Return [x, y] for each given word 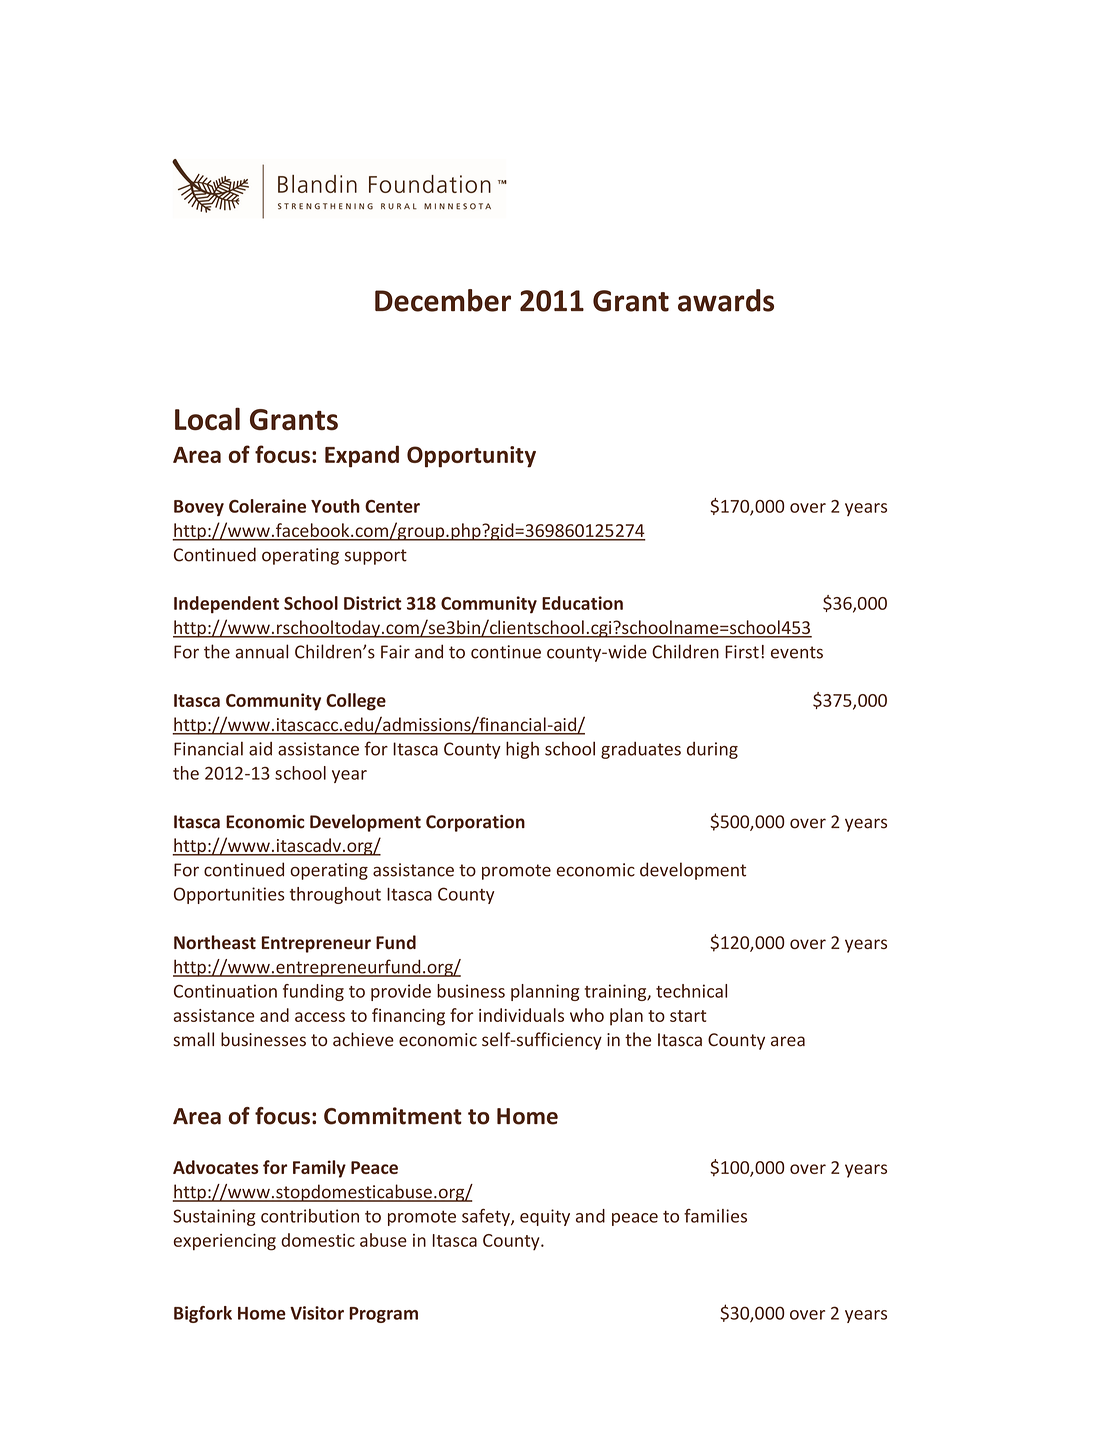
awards [726, 300]
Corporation [475, 823]
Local [207, 419]
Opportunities [229, 895]
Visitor [317, 1313]
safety [487, 1217]
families [715, 1216]
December [443, 300]
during [712, 750]
